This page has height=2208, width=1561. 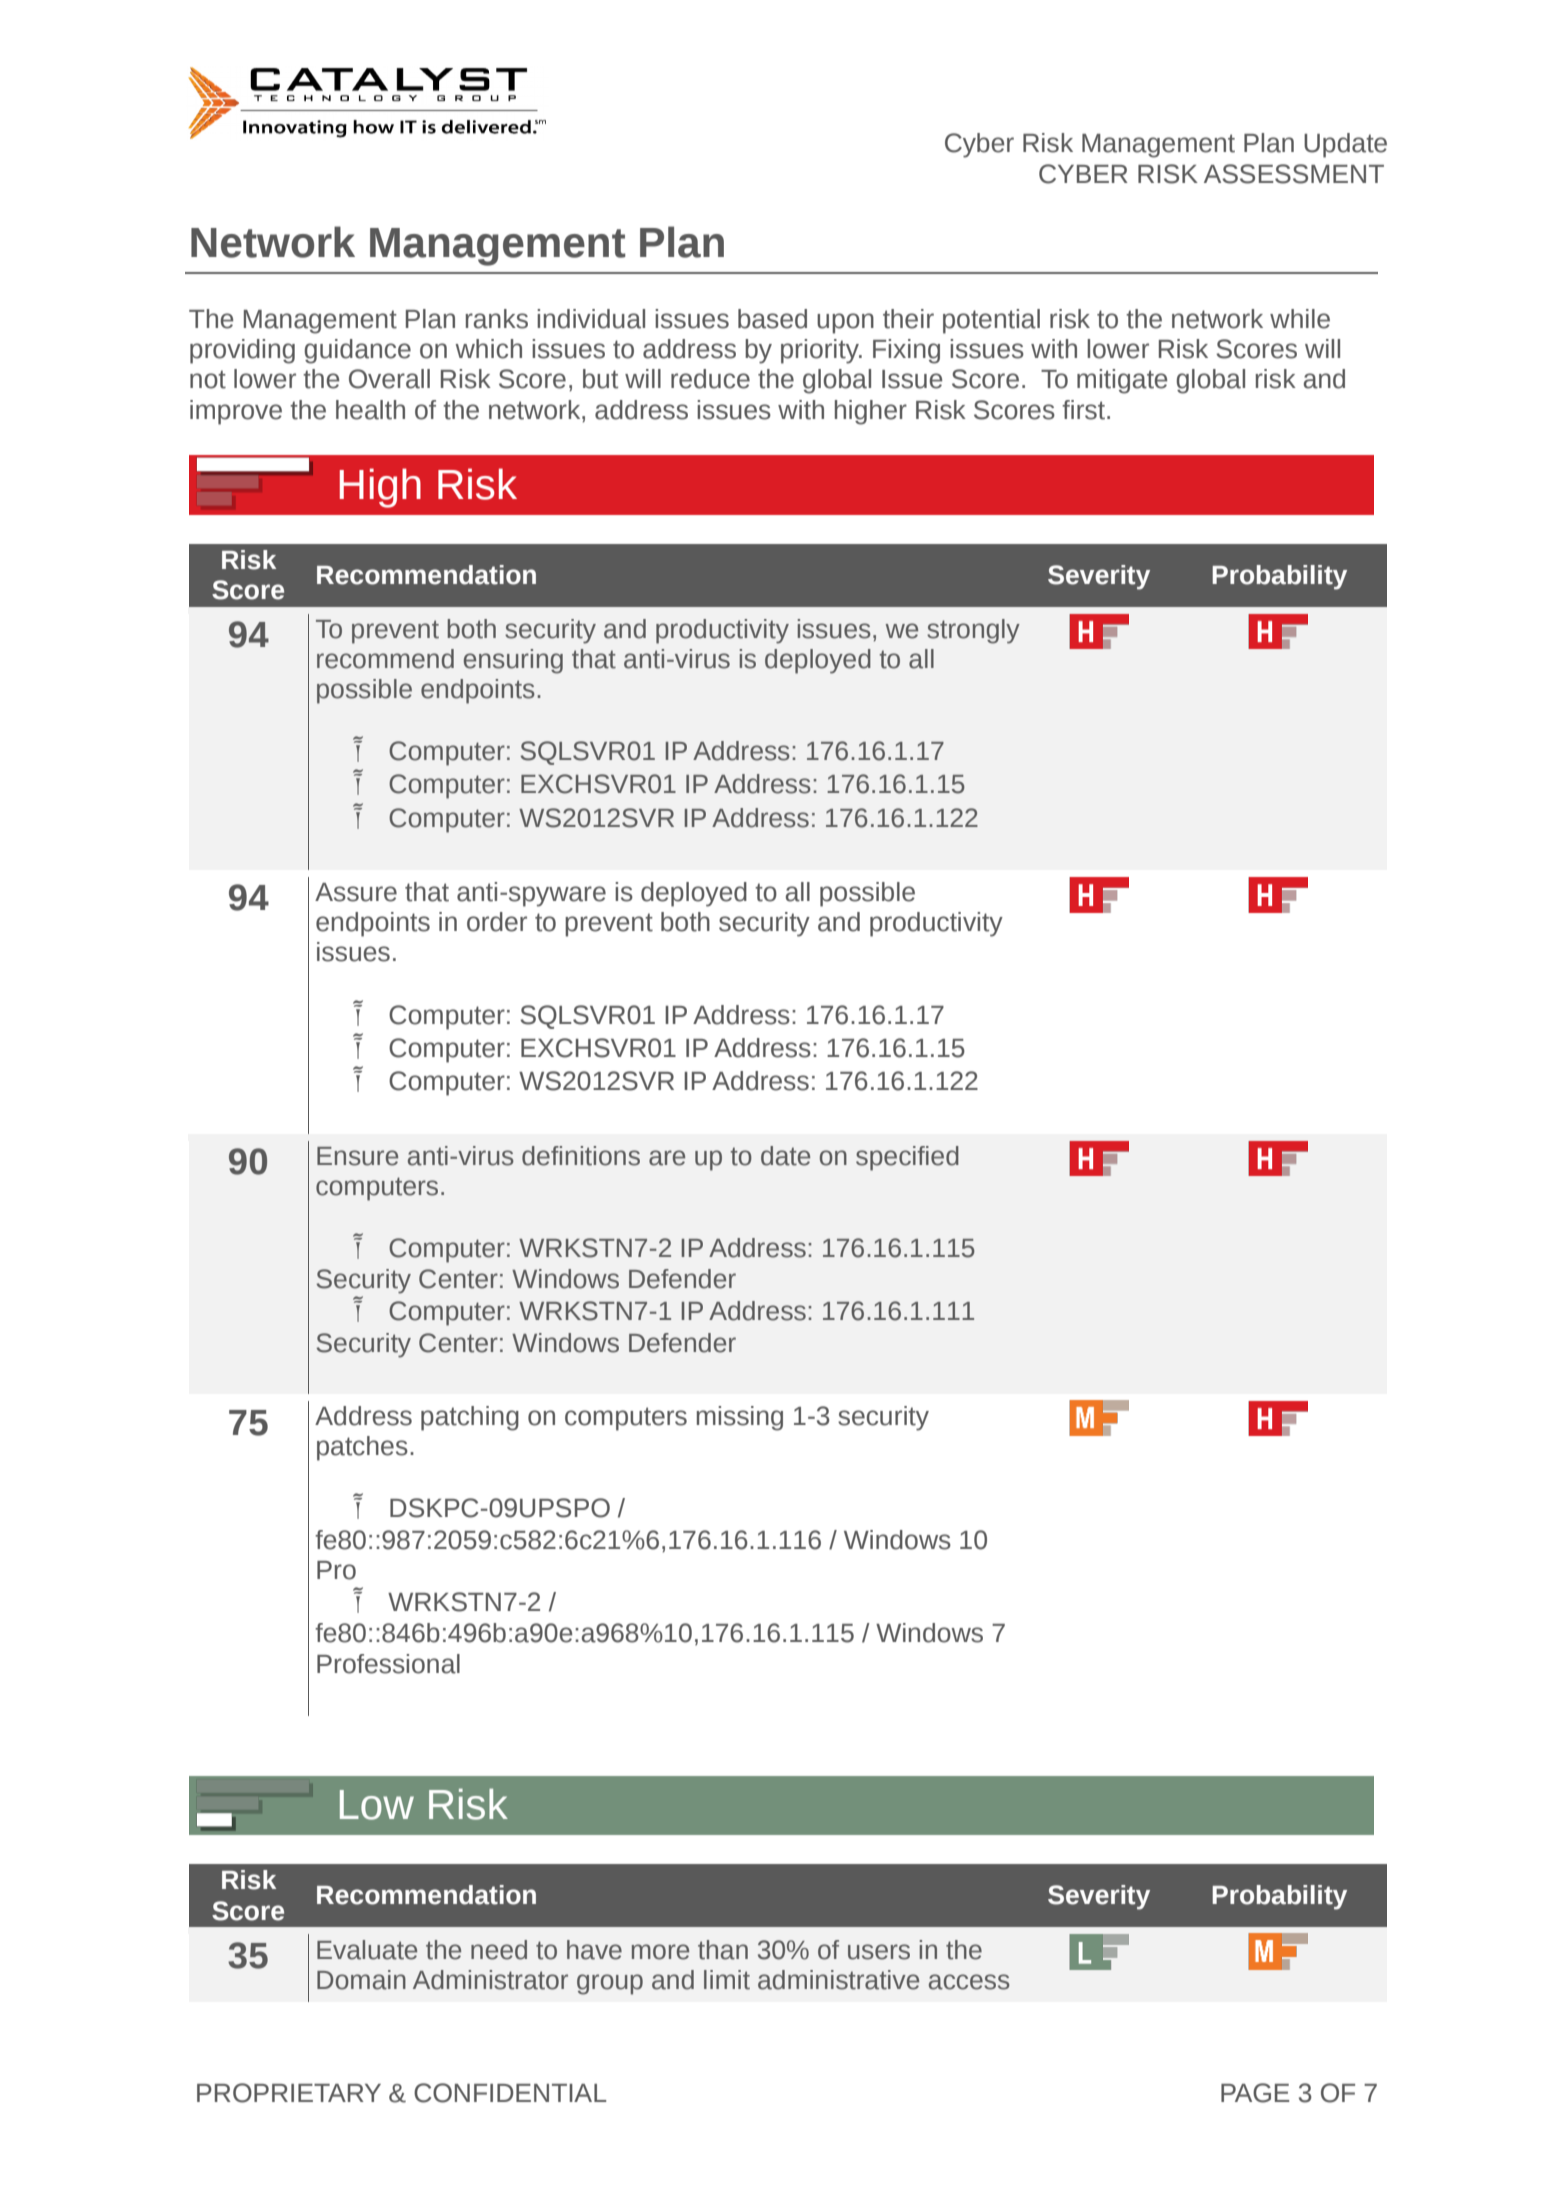 What do you see at coordinates (727, 1980) in the page?
I see `limit` at bounding box center [727, 1980].
